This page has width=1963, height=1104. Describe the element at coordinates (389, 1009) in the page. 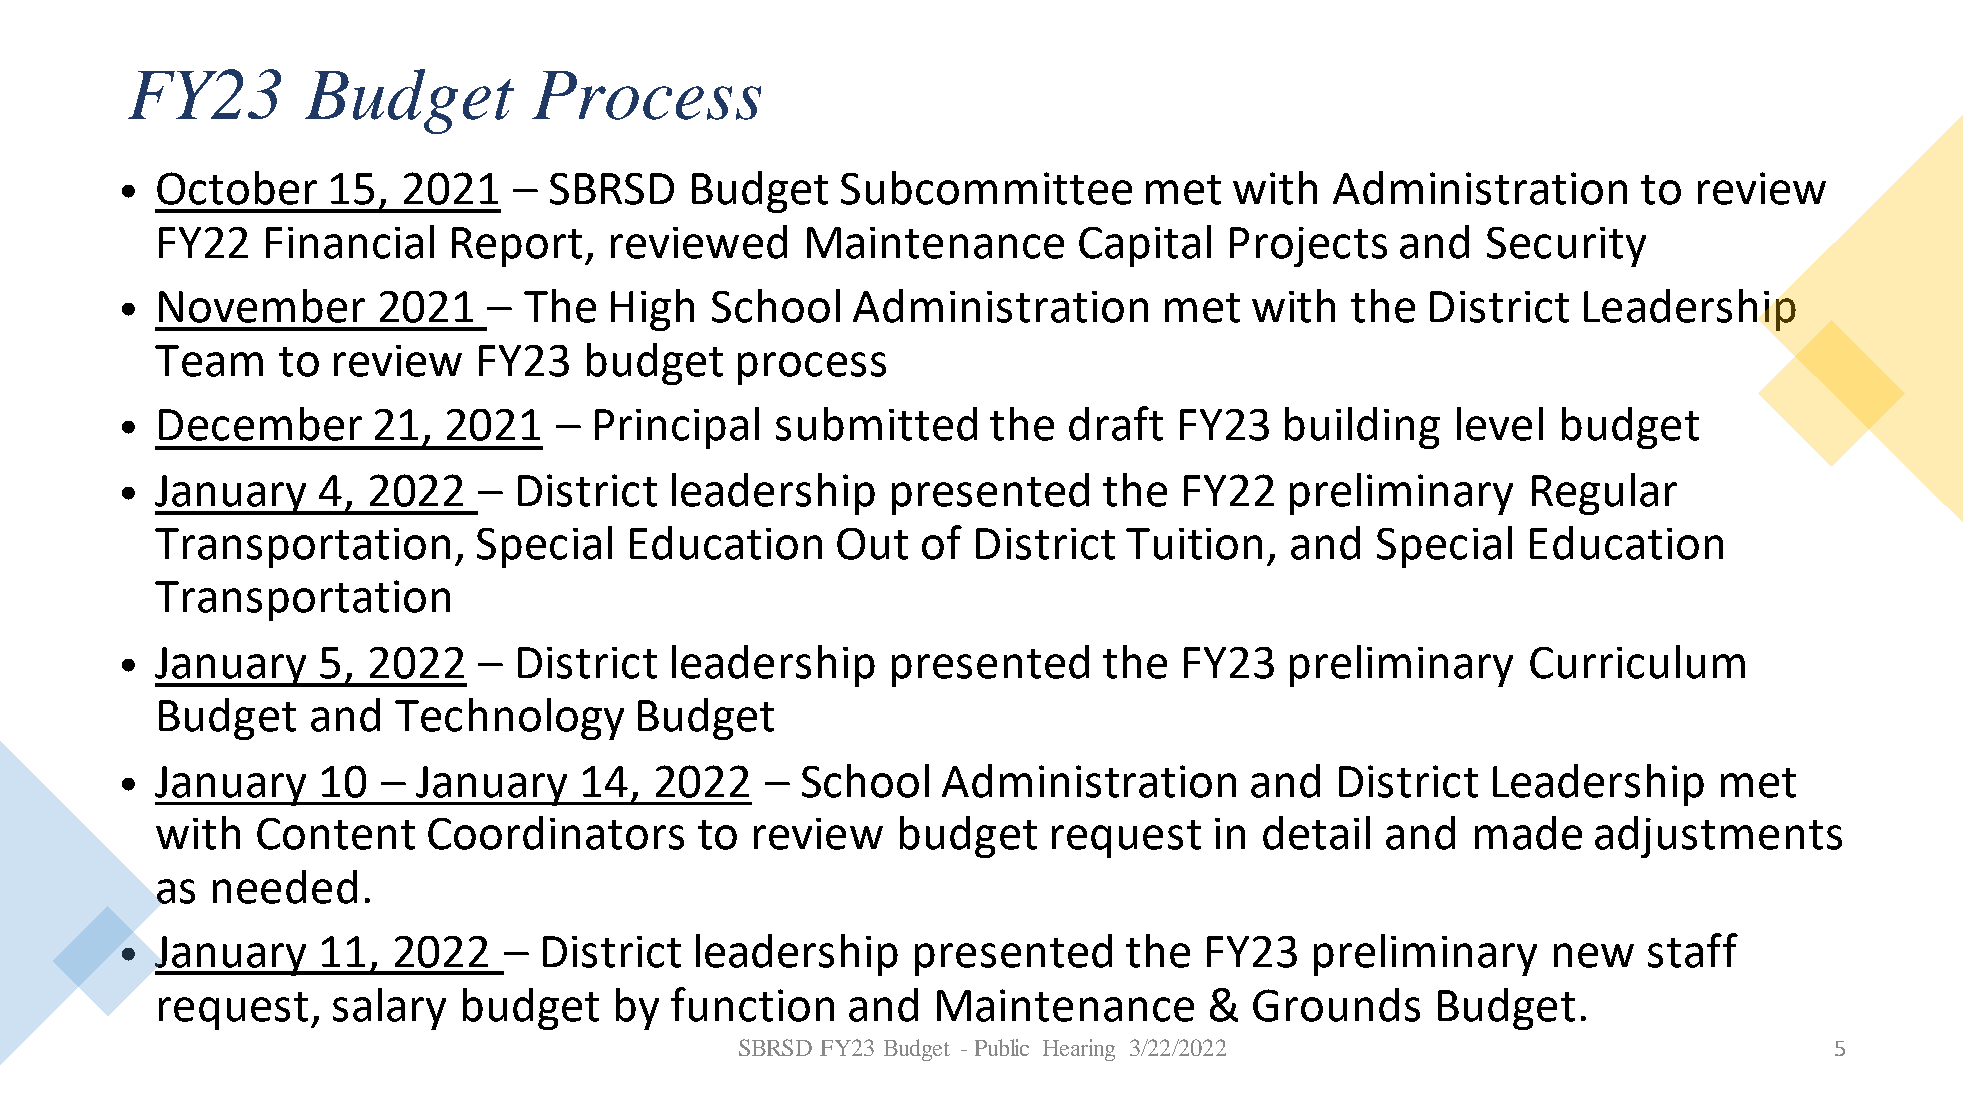

I see `salary` at that location.
